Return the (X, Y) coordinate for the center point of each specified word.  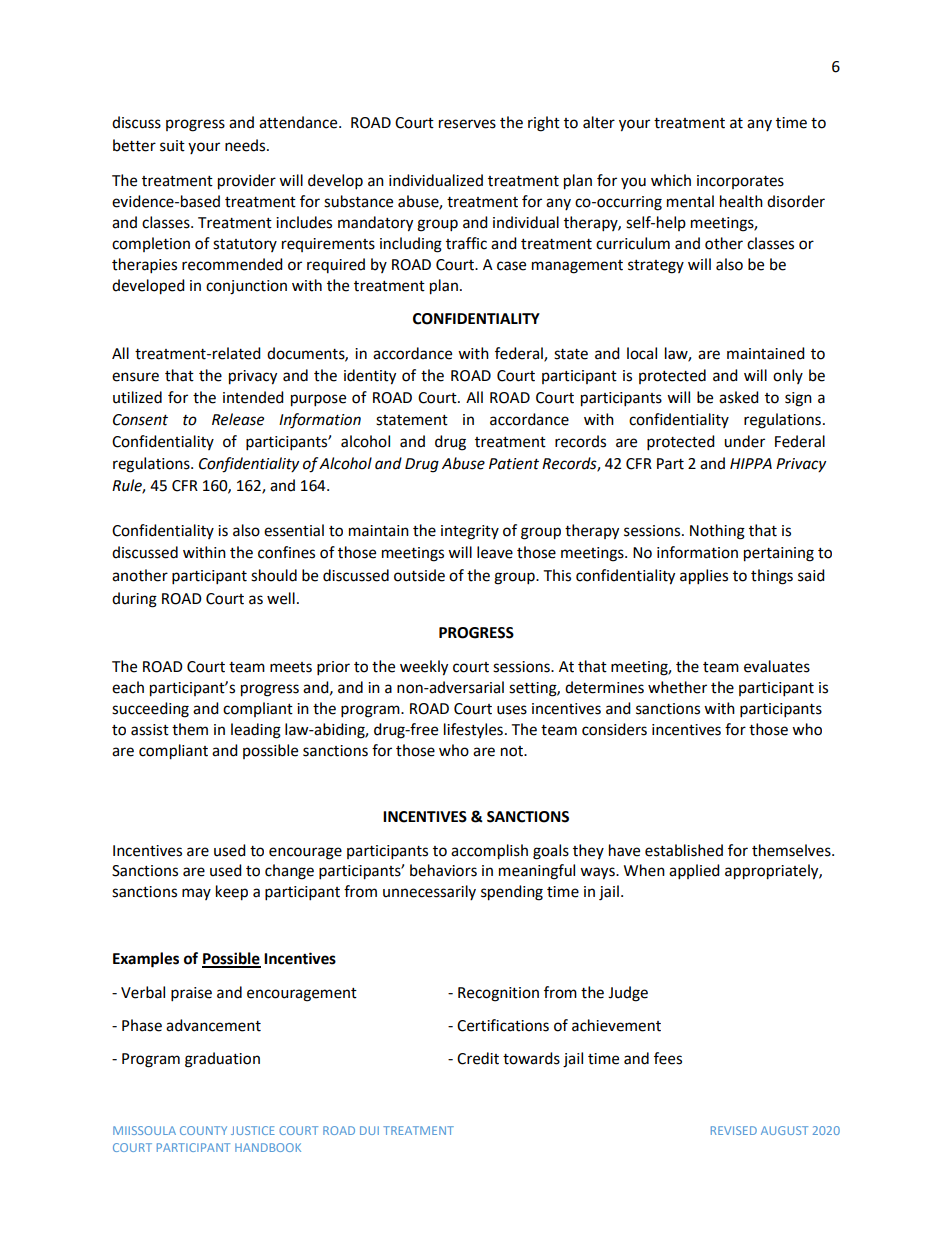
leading (256, 731)
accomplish (489, 852)
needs (246, 145)
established (684, 850)
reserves (467, 124)
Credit (478, 1058)
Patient (514, 464)
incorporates (740, 182)
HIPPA (751, 463)
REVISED (734, 1130)
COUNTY (203, 1130)
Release (238, 419)
